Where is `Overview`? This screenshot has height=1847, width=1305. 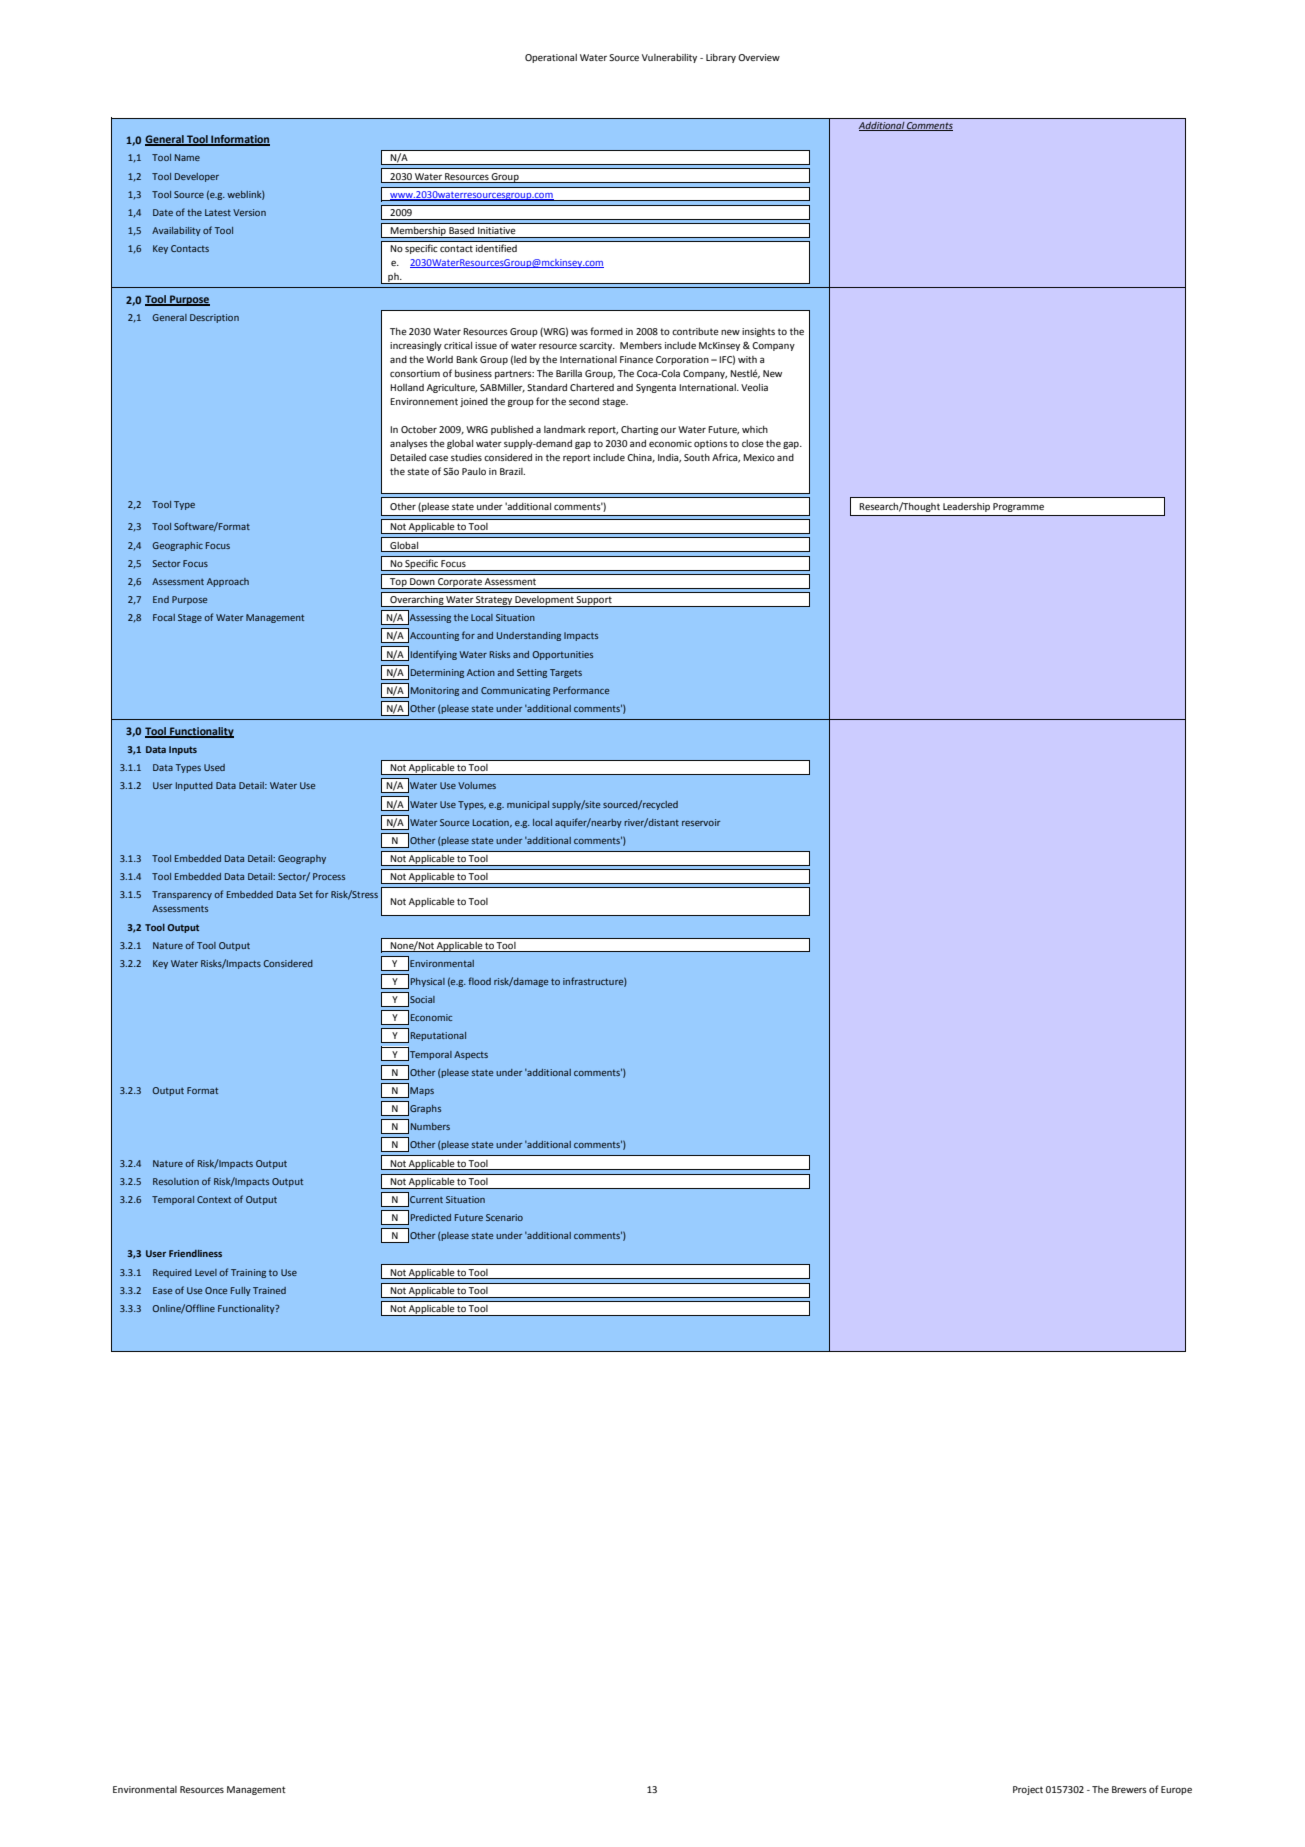
Overview is located at coordinates (759, 57).
